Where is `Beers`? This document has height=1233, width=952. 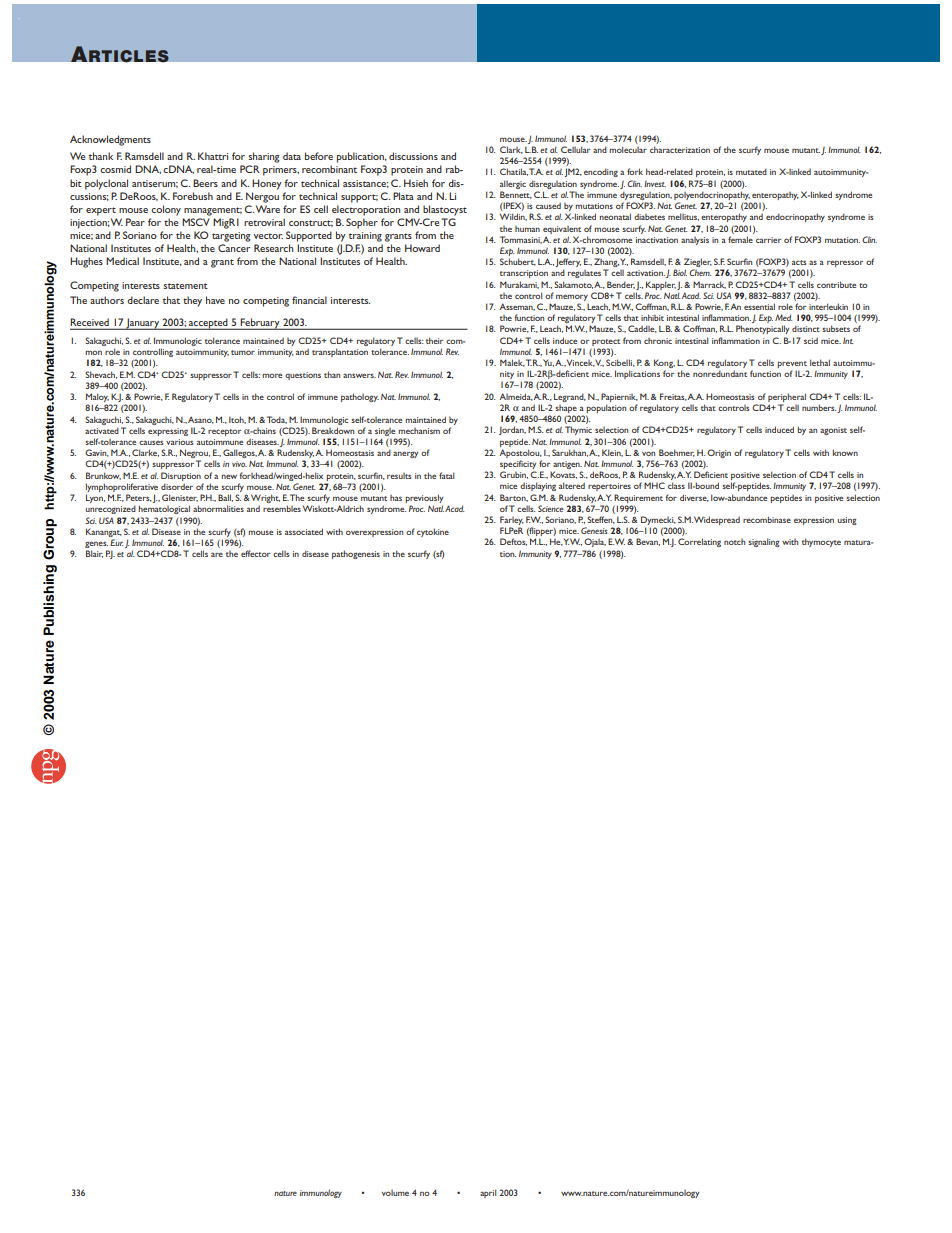
Beers is located at coordinates (205, 183).
